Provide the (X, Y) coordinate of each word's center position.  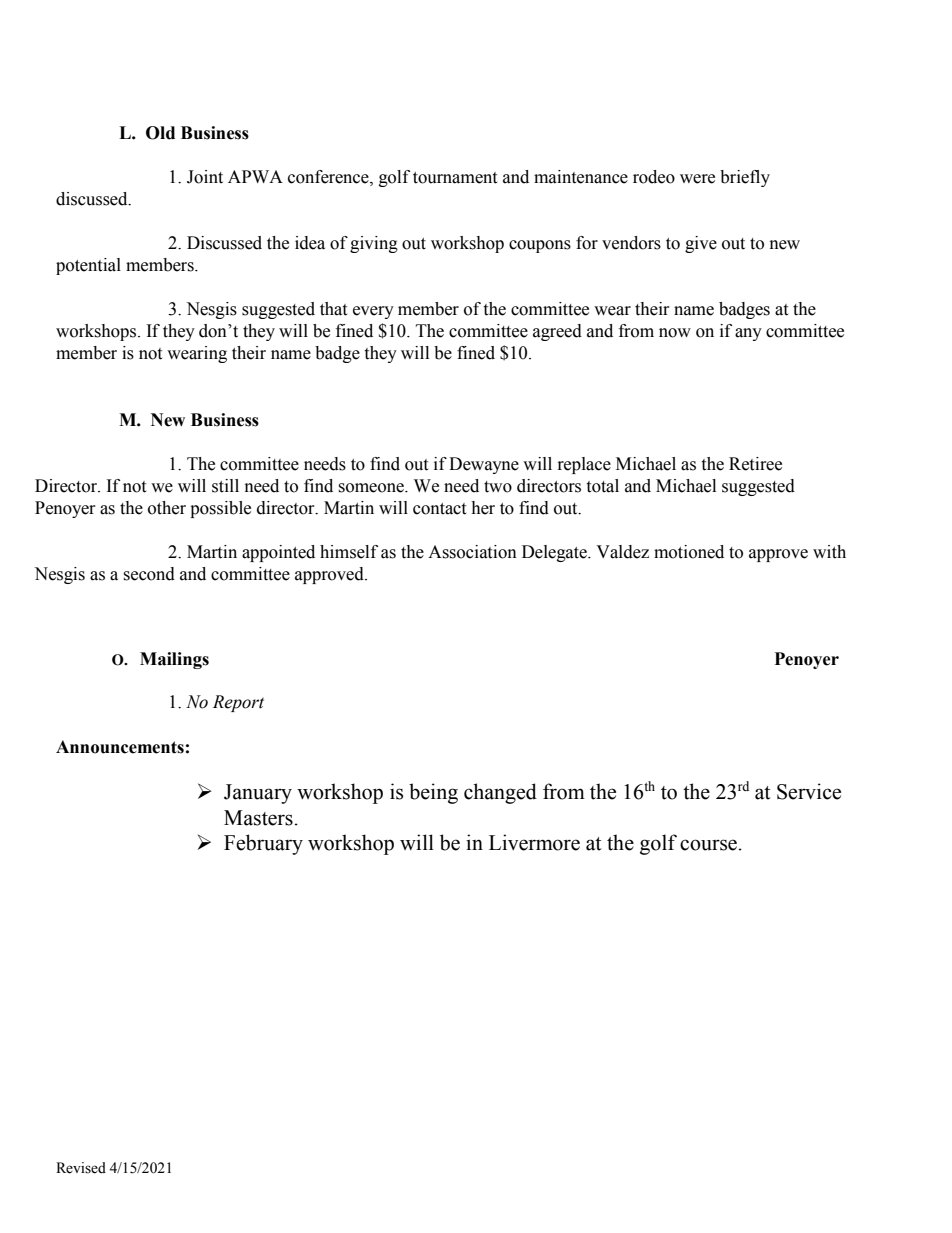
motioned (689, 552)
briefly (745, 178)
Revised (81, 1168)
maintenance (581, 177)
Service (809, 791)
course (708, 845)
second (149, 574)
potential (88, 266)
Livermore (534, 842)
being (433, 793)
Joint (205, 177)
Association (472, 552)
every (373, 312)
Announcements (120, 747)
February (263, 844)
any (748, 334)
